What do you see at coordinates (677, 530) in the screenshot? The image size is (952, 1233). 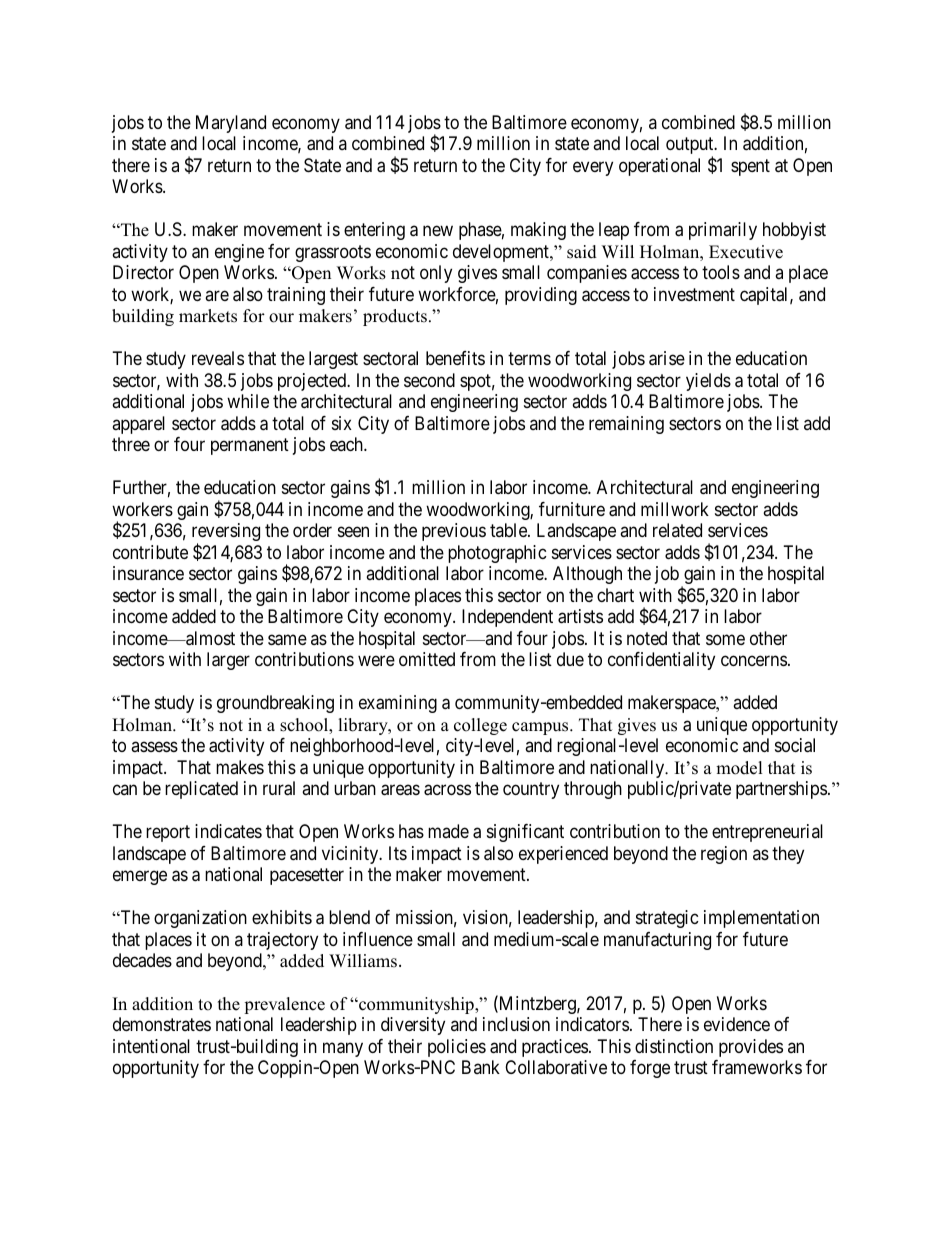 I see `related` at bounding box center [677, 530].
